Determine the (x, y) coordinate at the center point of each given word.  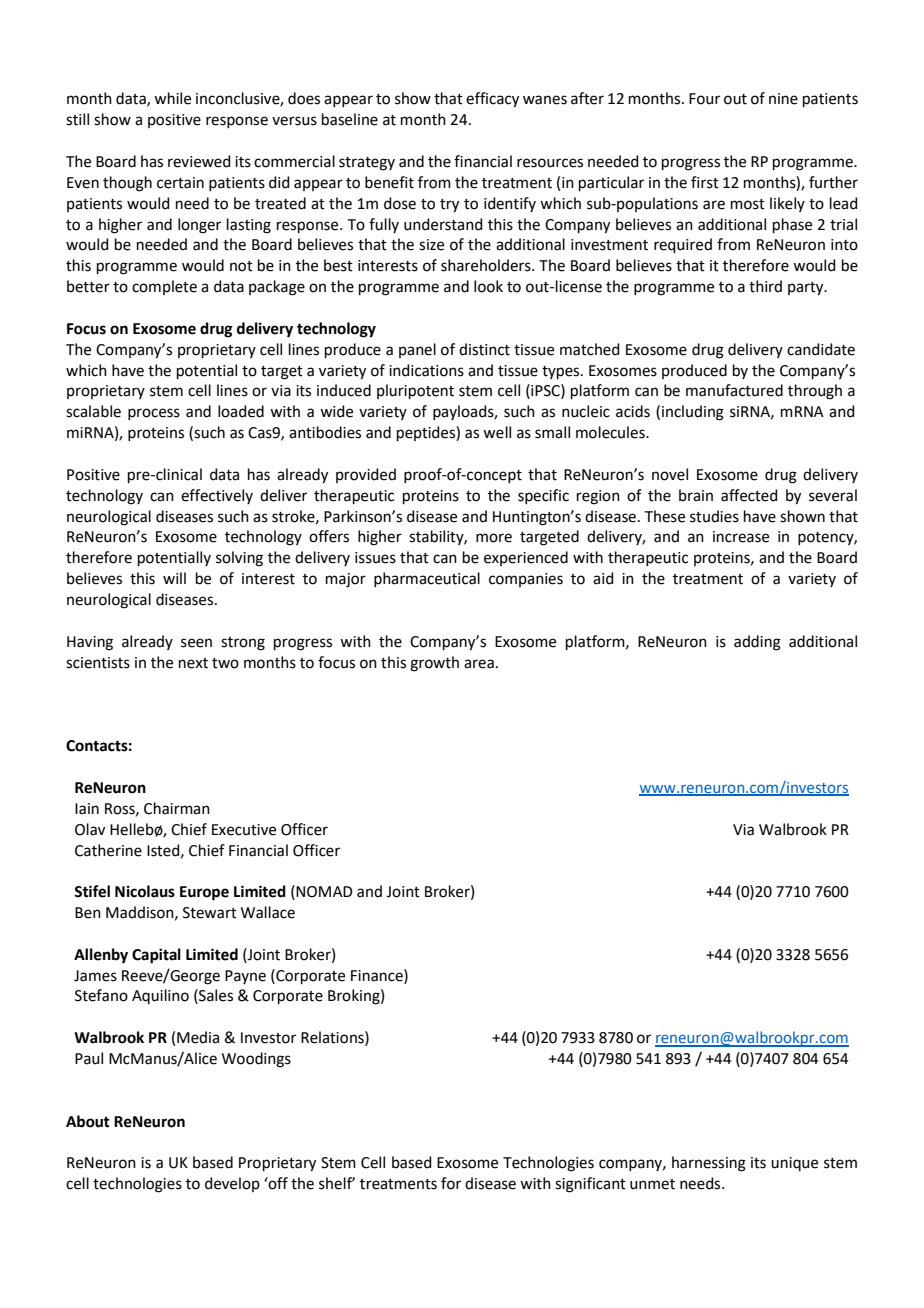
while (172, 98)
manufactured (734, 390)
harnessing (709, 1164)
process (154, 414)
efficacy (492, 100)
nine (783, 99)
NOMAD (324, 892)
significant (590, 1185)
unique (794, 1164)
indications (426, 370)
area (479, 664)
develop (232, 1184)
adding (757, 643)
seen (196, 643)
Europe (204, 893)
